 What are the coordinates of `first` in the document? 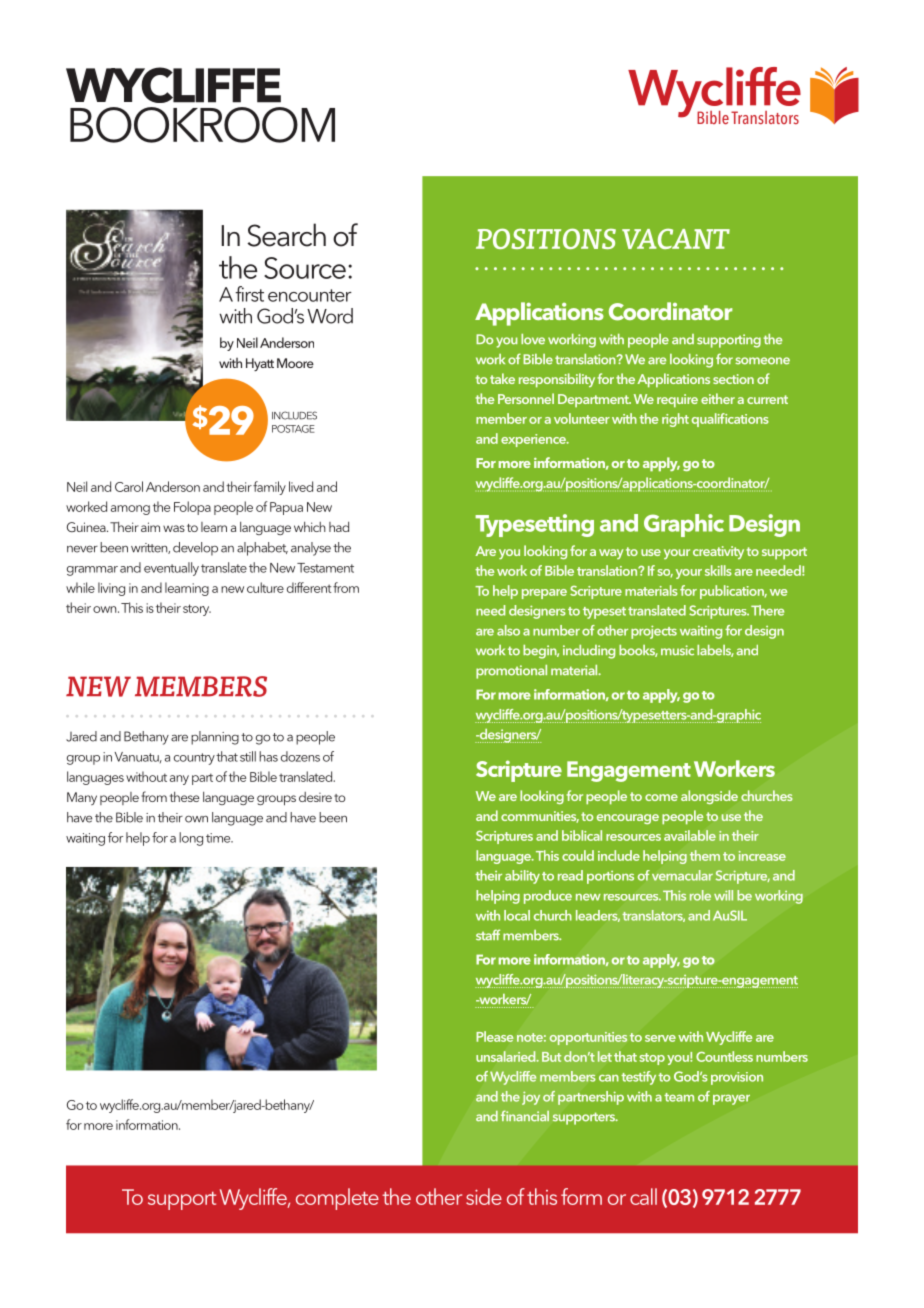 It's located at (249, 294).
